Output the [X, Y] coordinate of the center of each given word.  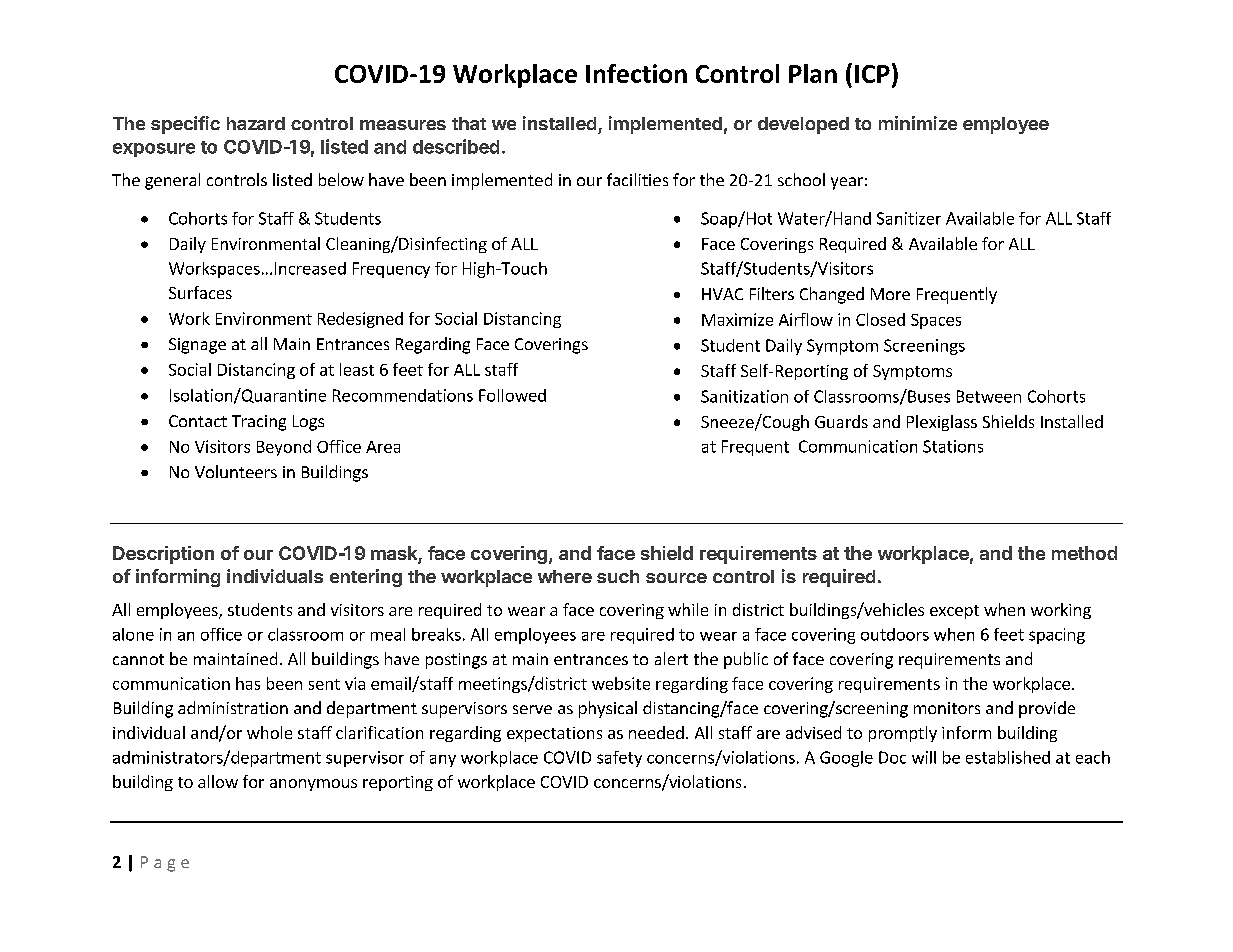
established [1008, 757]
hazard [256, 123]
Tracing [259, 423]
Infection [636, 73]
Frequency [391, 270]
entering [366, 578]
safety [619, 759]
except [954, 612]
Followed [512, 395]
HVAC [722, 294]
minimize [918, 123]
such [618, 576]
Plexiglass [942, 423]
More [890, 294]
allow [218, 781]
